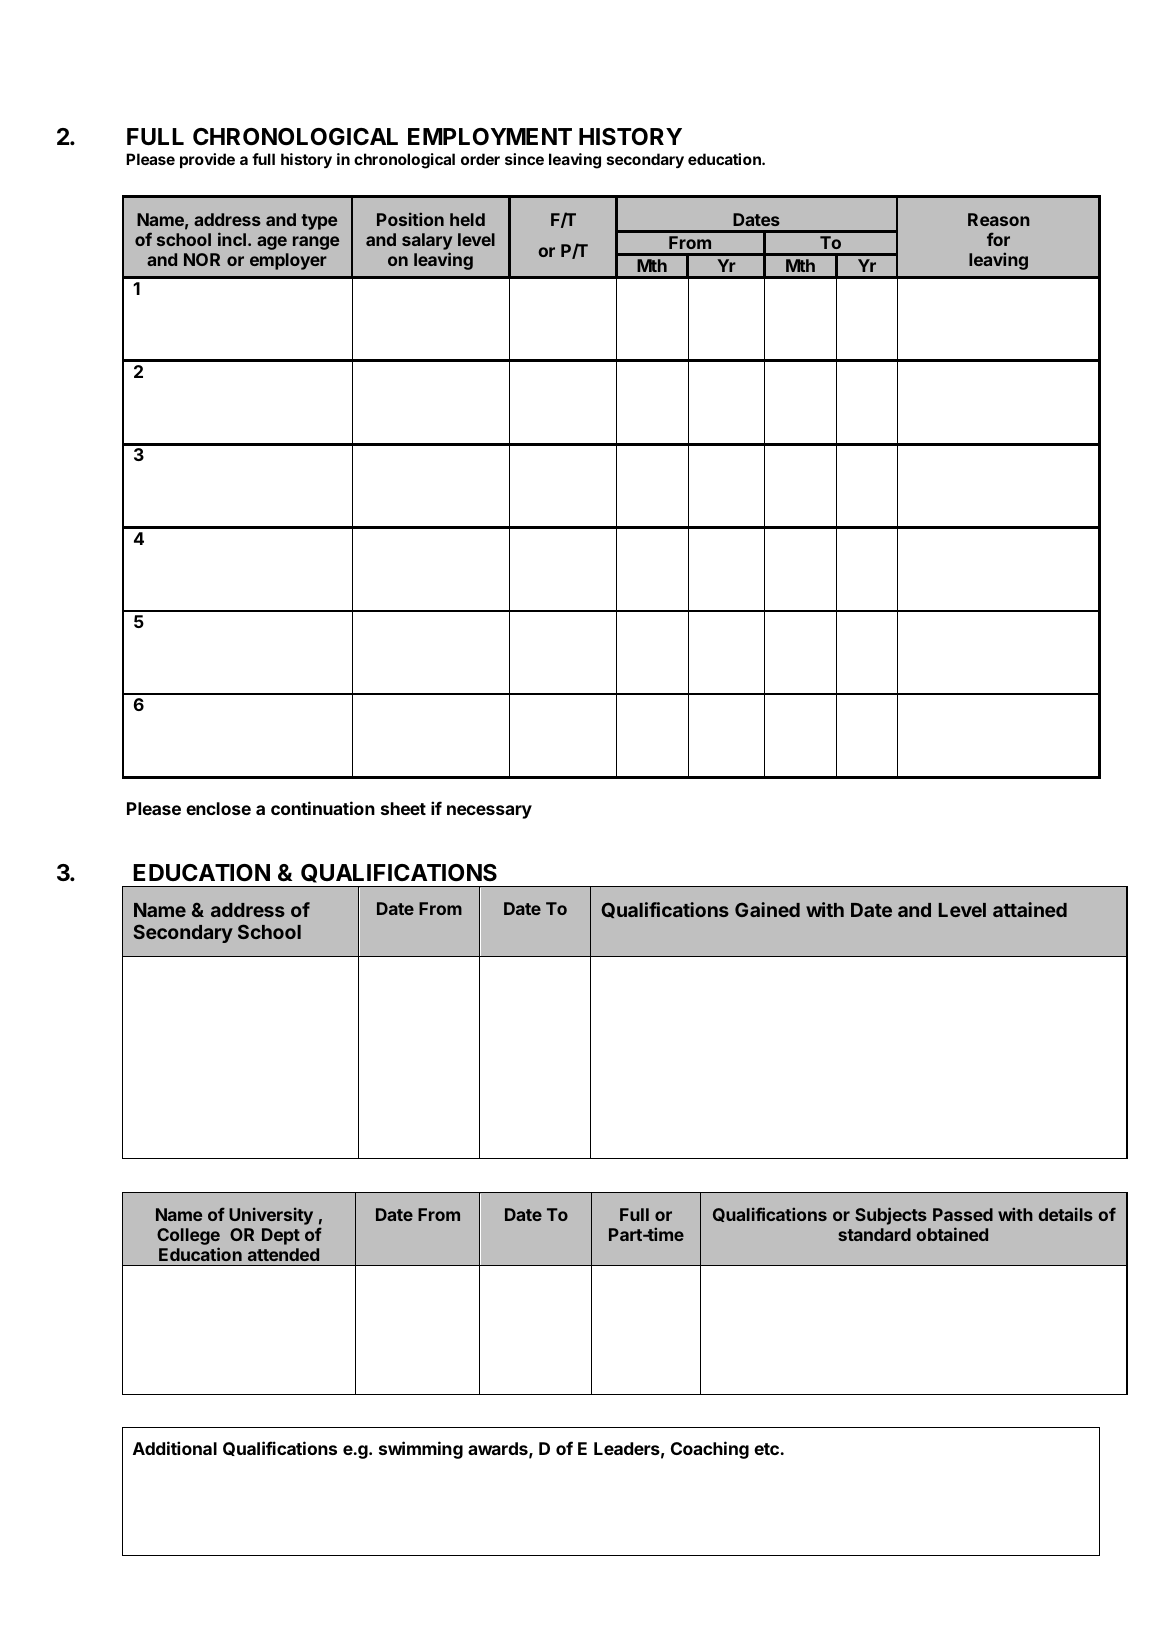 The image size is (1156, 1635). Describe the element at coordinates (524, 159) in the screenshot. I see `since` at that location.
